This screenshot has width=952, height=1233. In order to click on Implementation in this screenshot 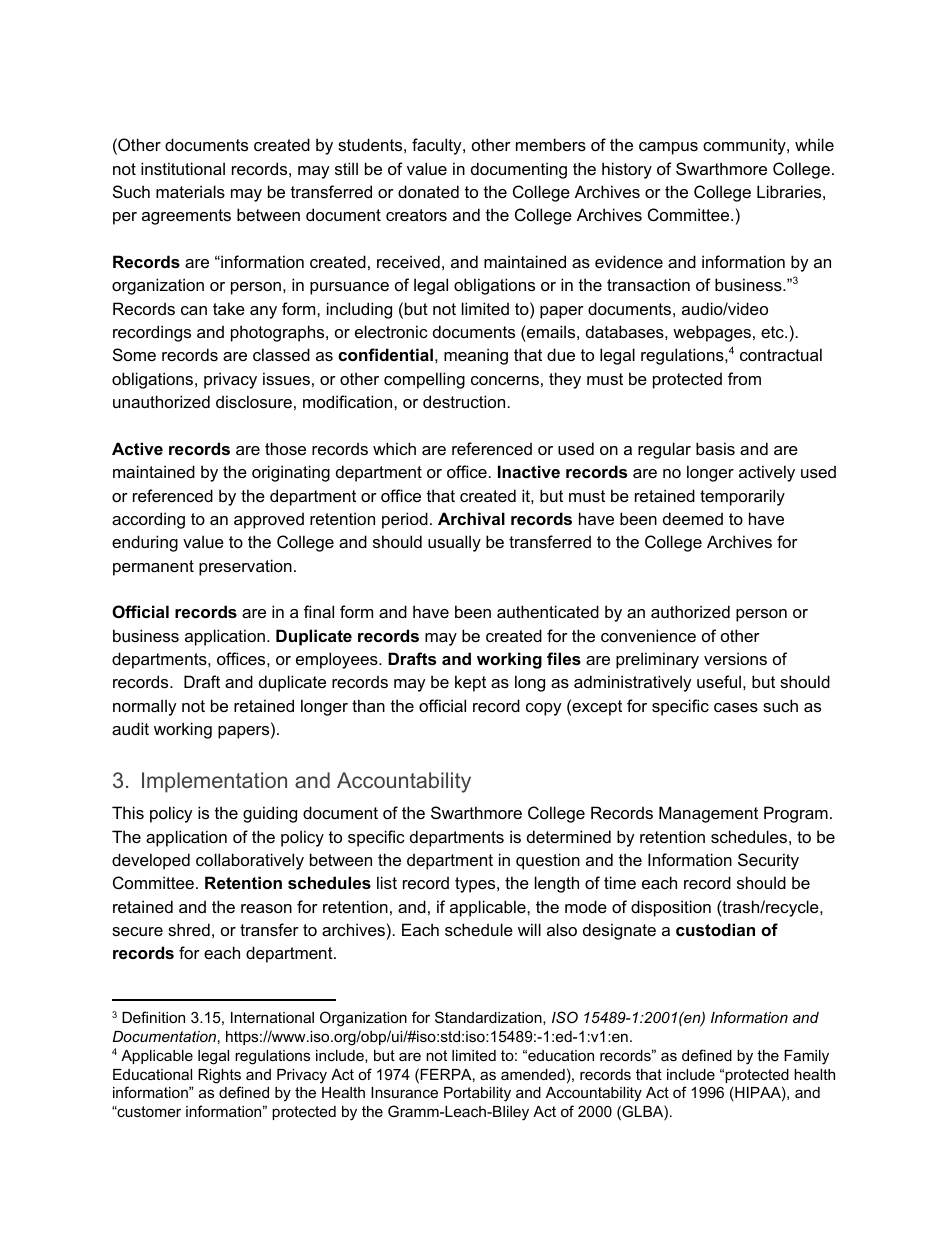, I will do `click(214, 782)`.
